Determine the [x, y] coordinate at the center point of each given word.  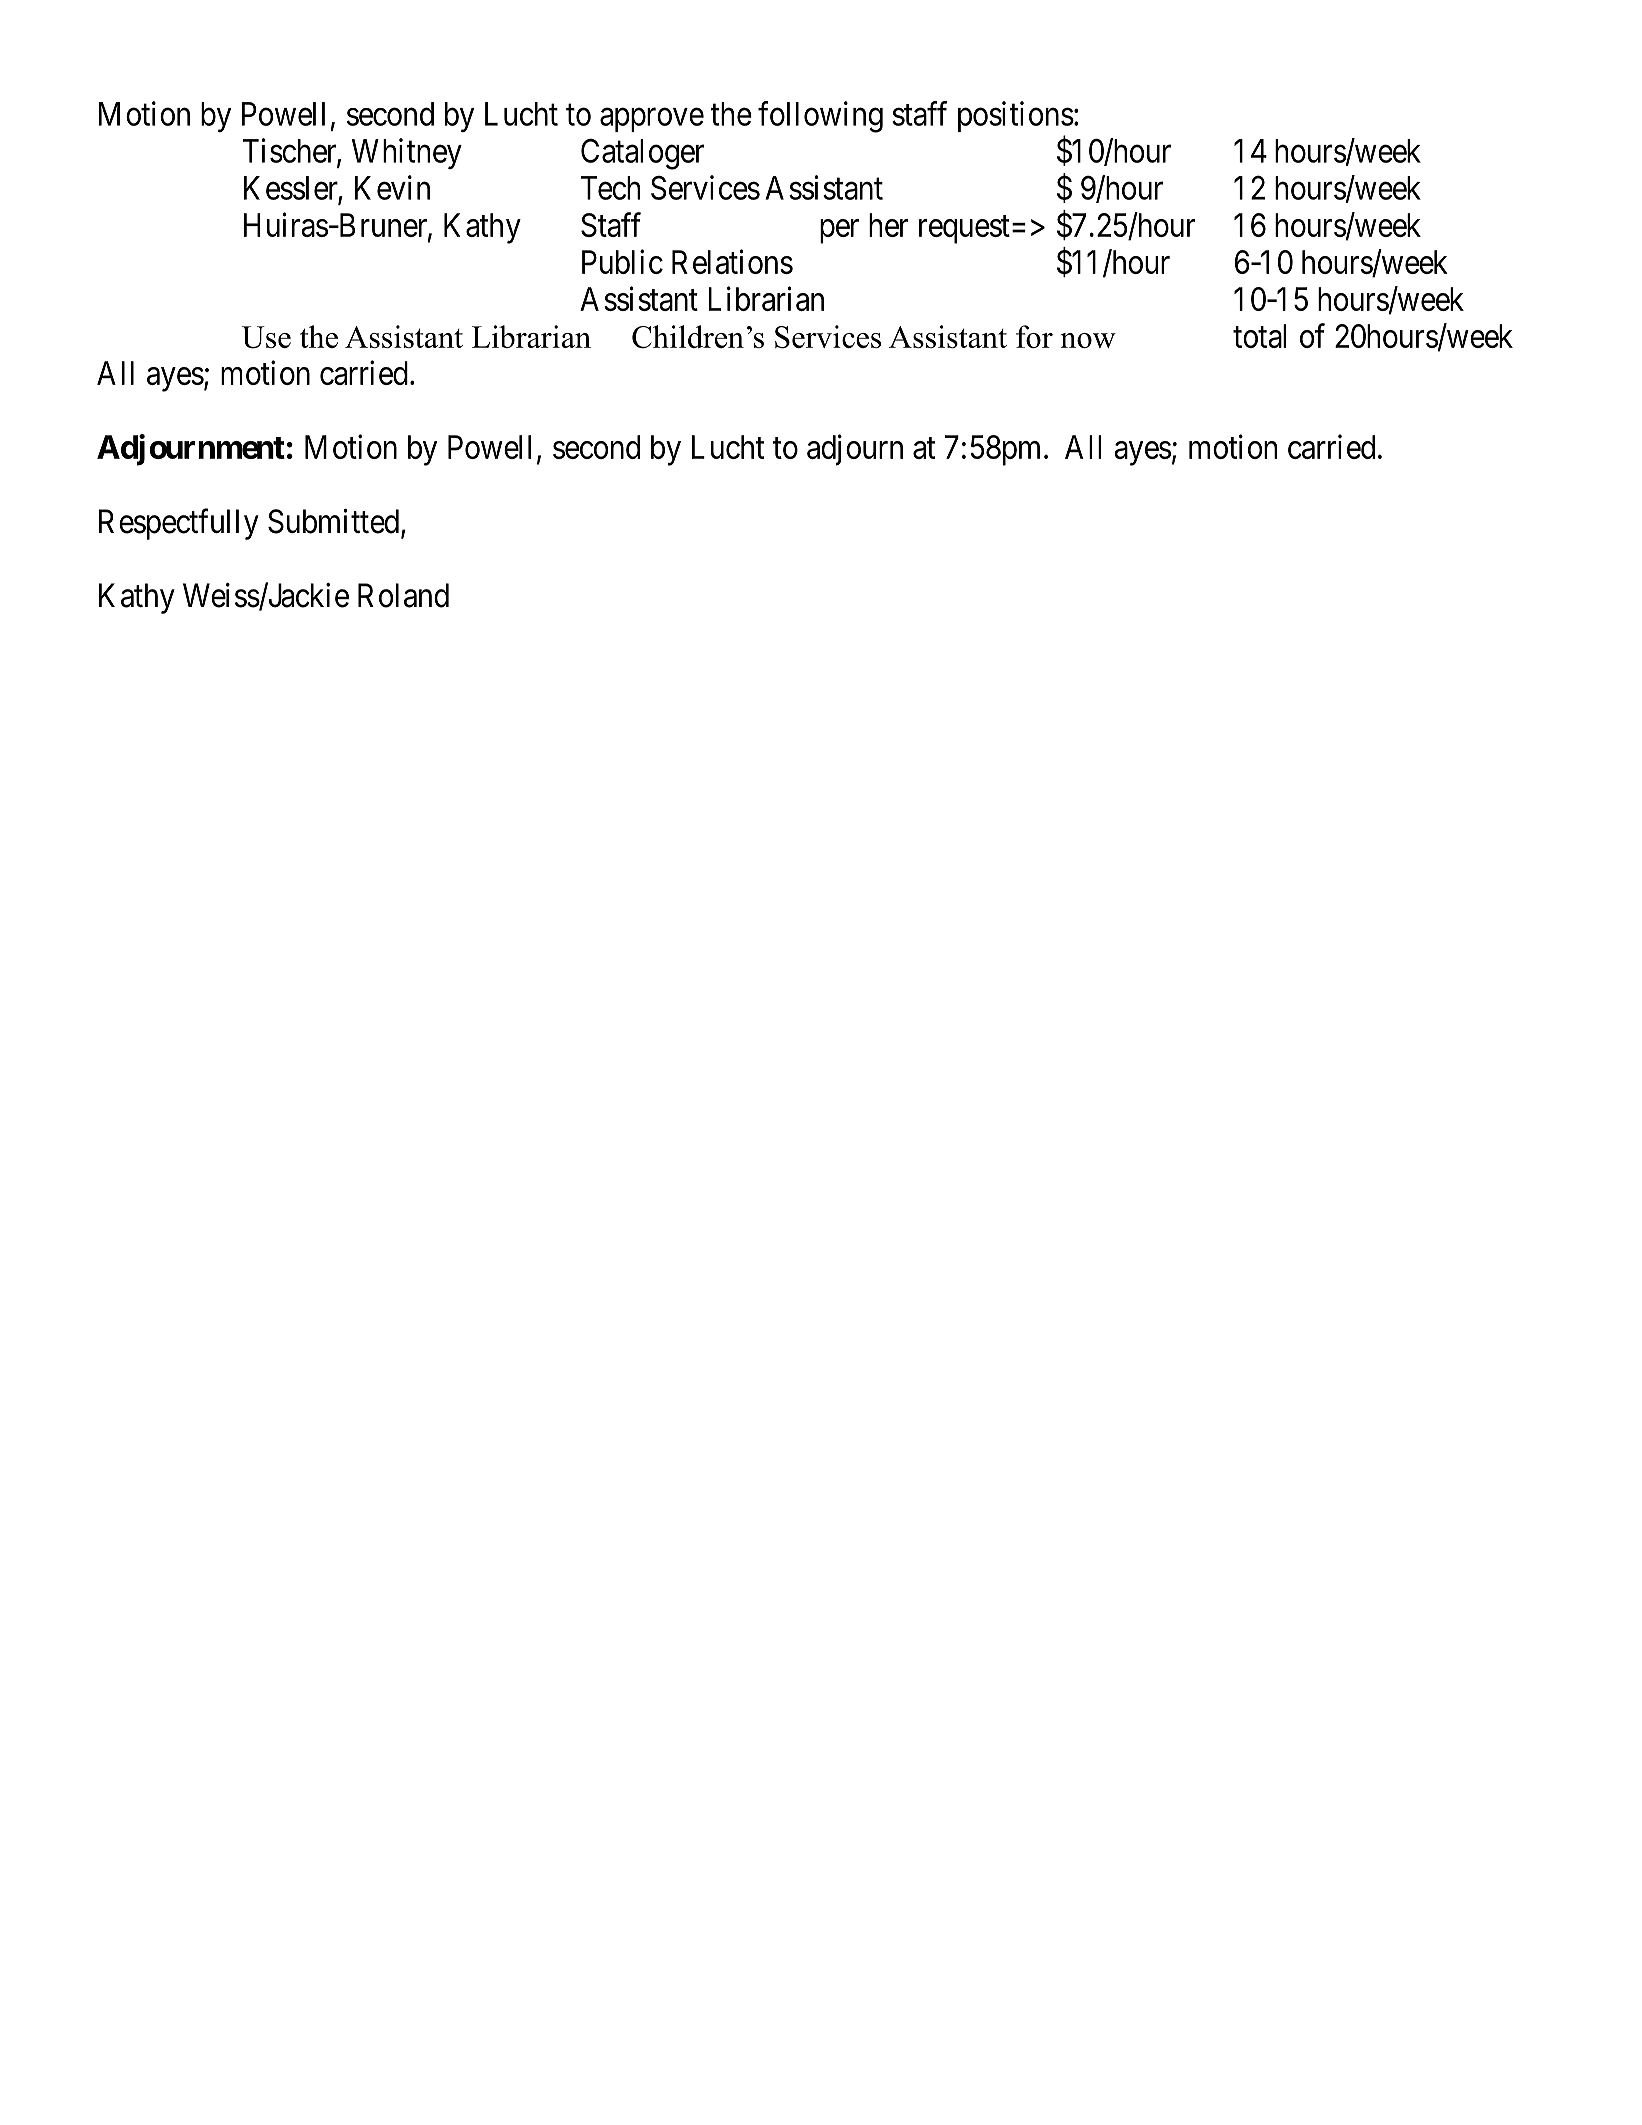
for [1034, 336]
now [1088, 340]
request [964, 230]
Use [266, 337]
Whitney [407, 153]
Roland [403, 595]
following [820, 117]
